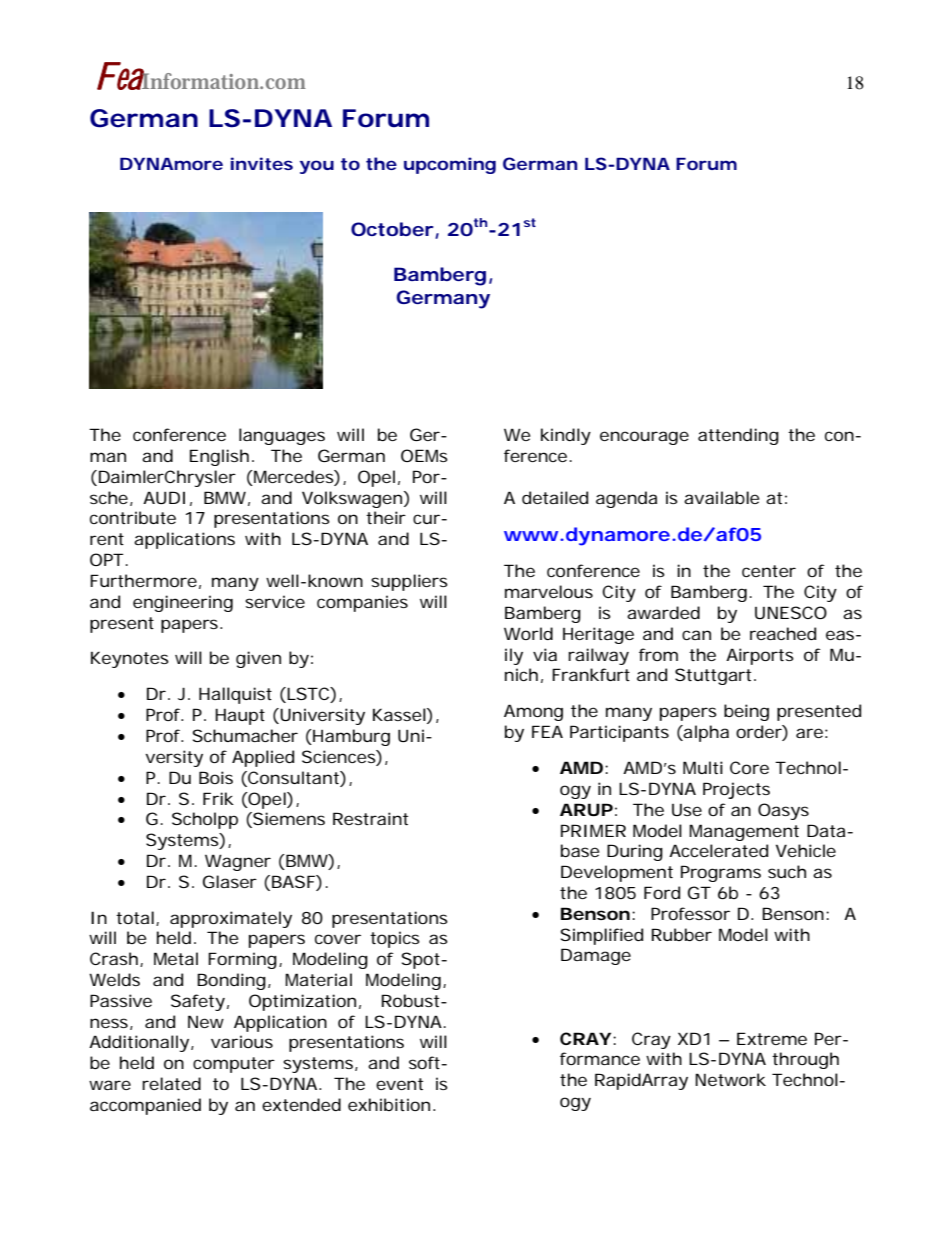  What do you see at coordinates (245, 735) in the image?
I see `Schumacher` at bounding box center [245, 735].
